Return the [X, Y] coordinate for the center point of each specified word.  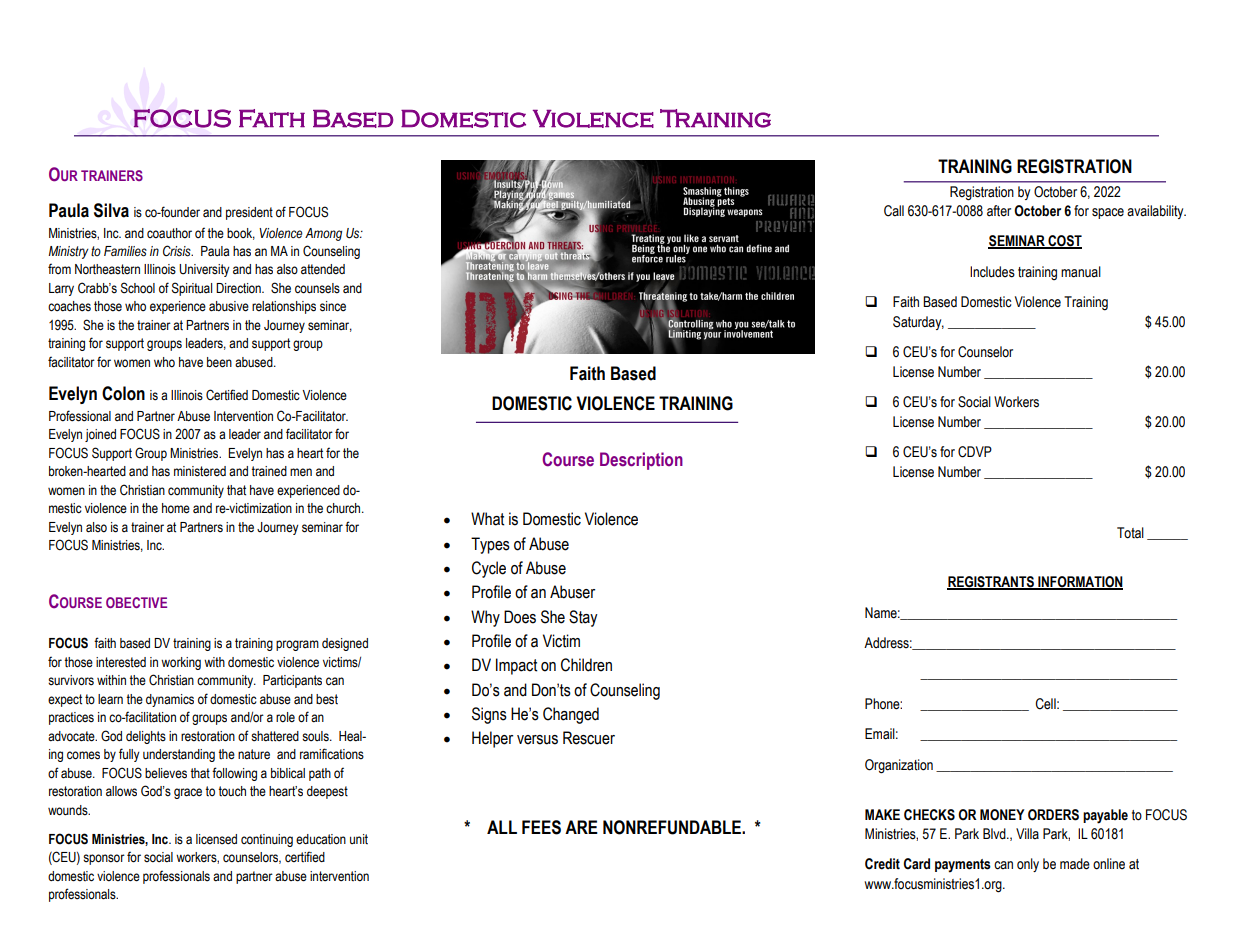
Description [641, 461]
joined [100, 435]
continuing [267, 840]
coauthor [169, 233]
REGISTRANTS [991, 583]
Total [1130, 533]
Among [323, 234]
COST [1064, 242]
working [181, 663]
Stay [583, 618]
